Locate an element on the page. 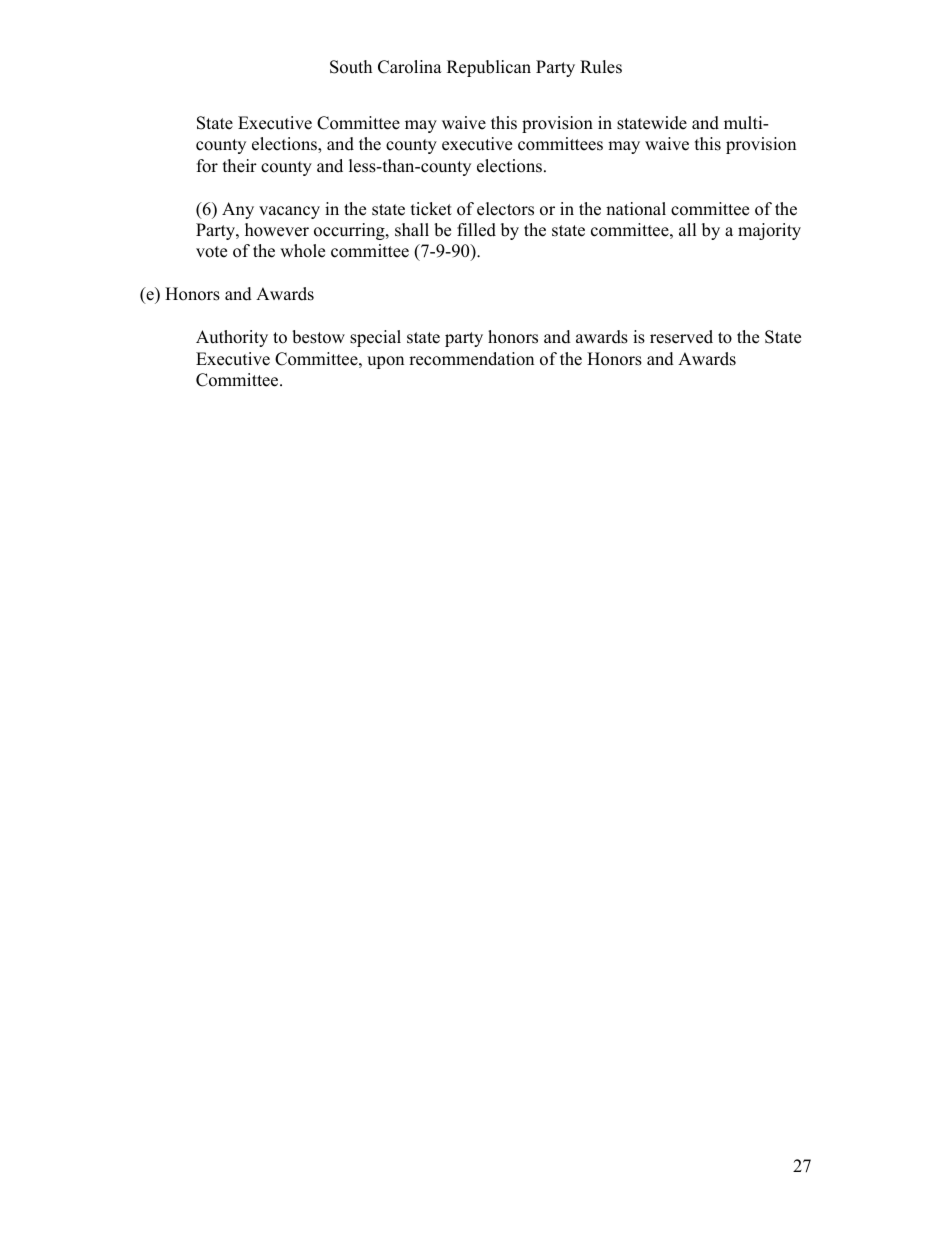 This image has height=1233, width=952. Rules is located at coordinates (601, 67).
